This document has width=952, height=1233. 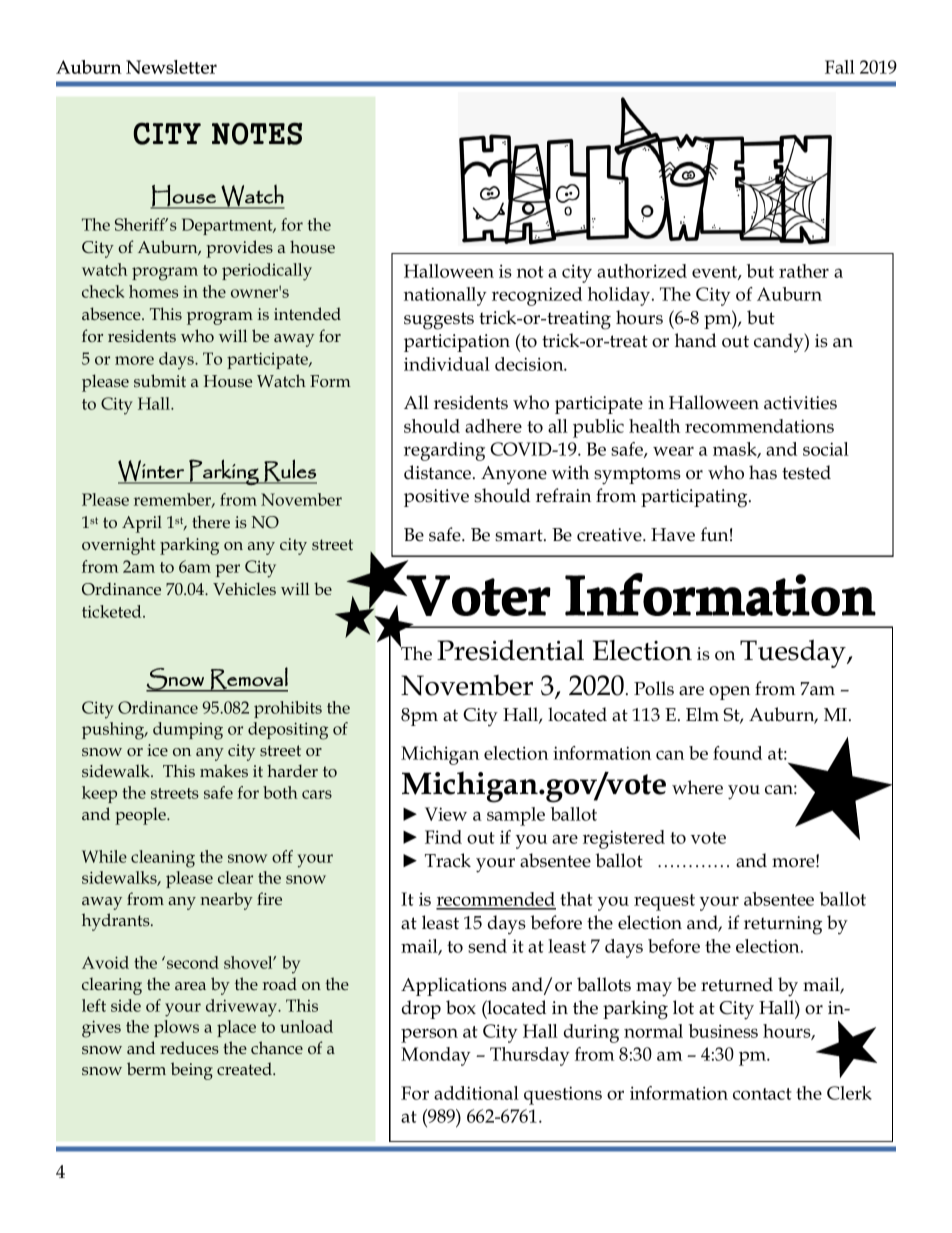 What do you see at coordinates (244, 588) in the document?
I see `Vehicles` at bounding box center [244, 588].
